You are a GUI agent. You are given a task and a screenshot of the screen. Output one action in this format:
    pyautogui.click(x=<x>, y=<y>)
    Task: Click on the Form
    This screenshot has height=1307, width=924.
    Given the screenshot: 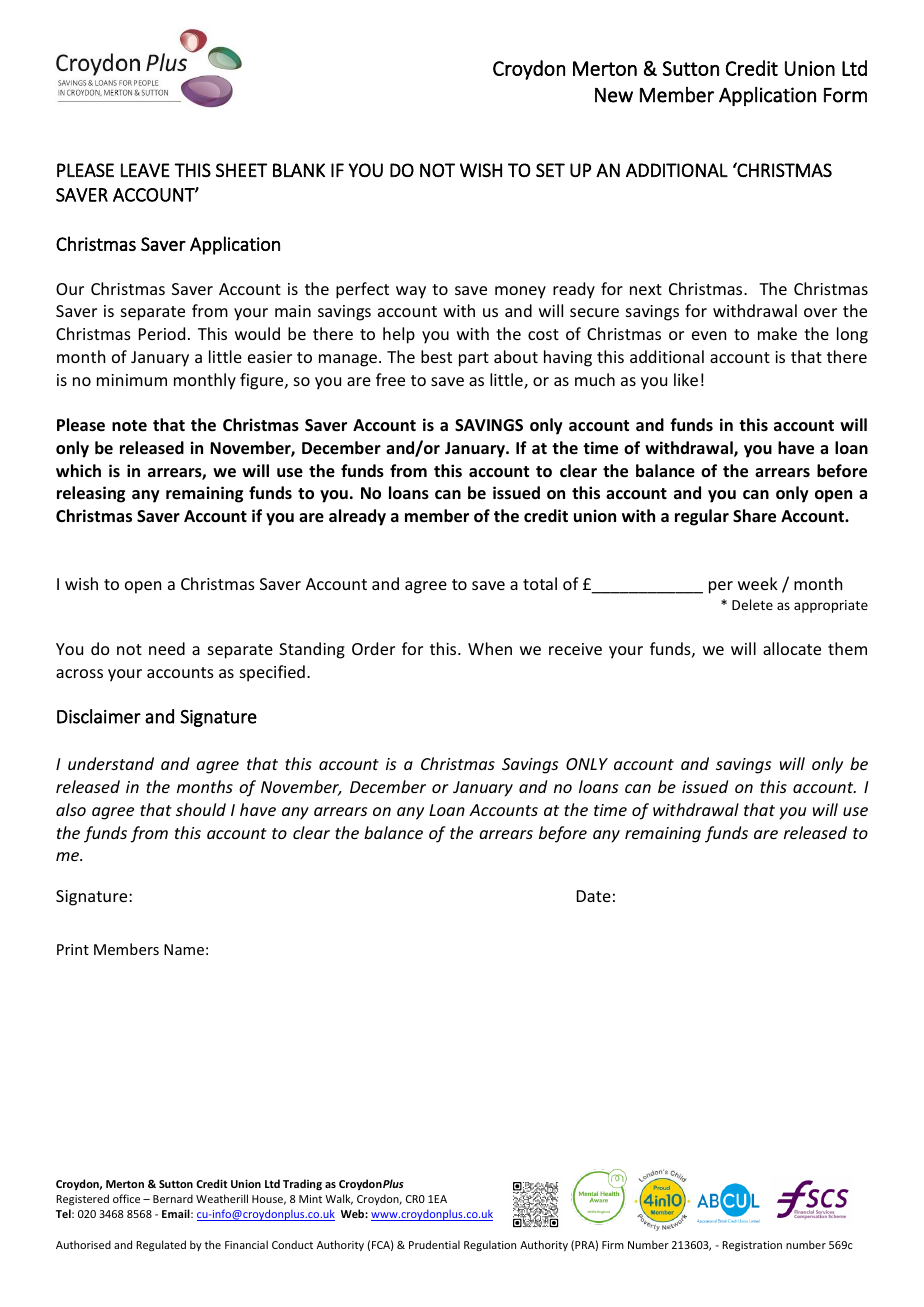 What is the action you would take?
    pyautogui.click(x=845, y=95)
